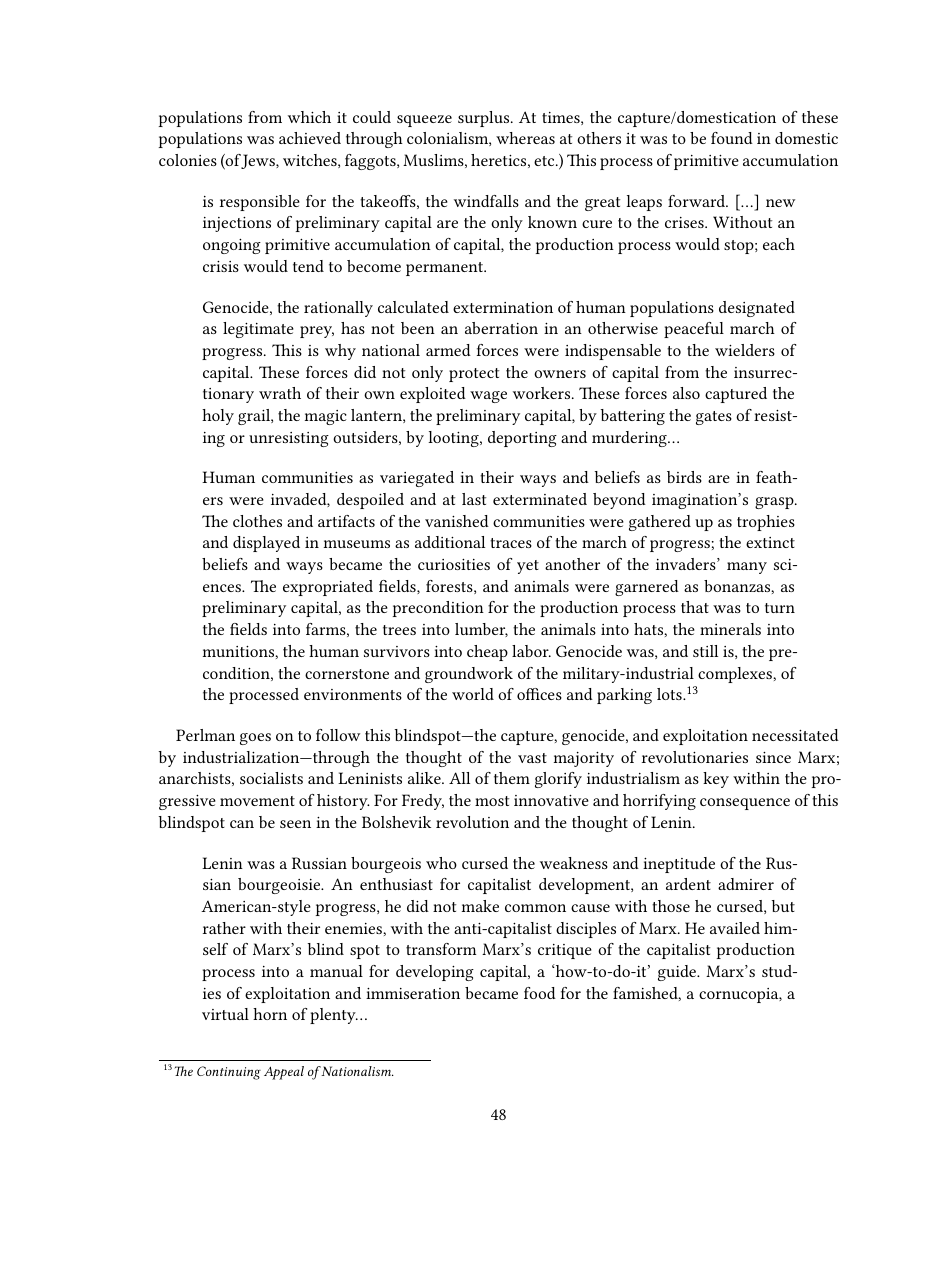 The height and width of the screenshot is (1267, 952). Describe the element at coordinates (473, 694) in the screenshot. I see `world` at that location.
